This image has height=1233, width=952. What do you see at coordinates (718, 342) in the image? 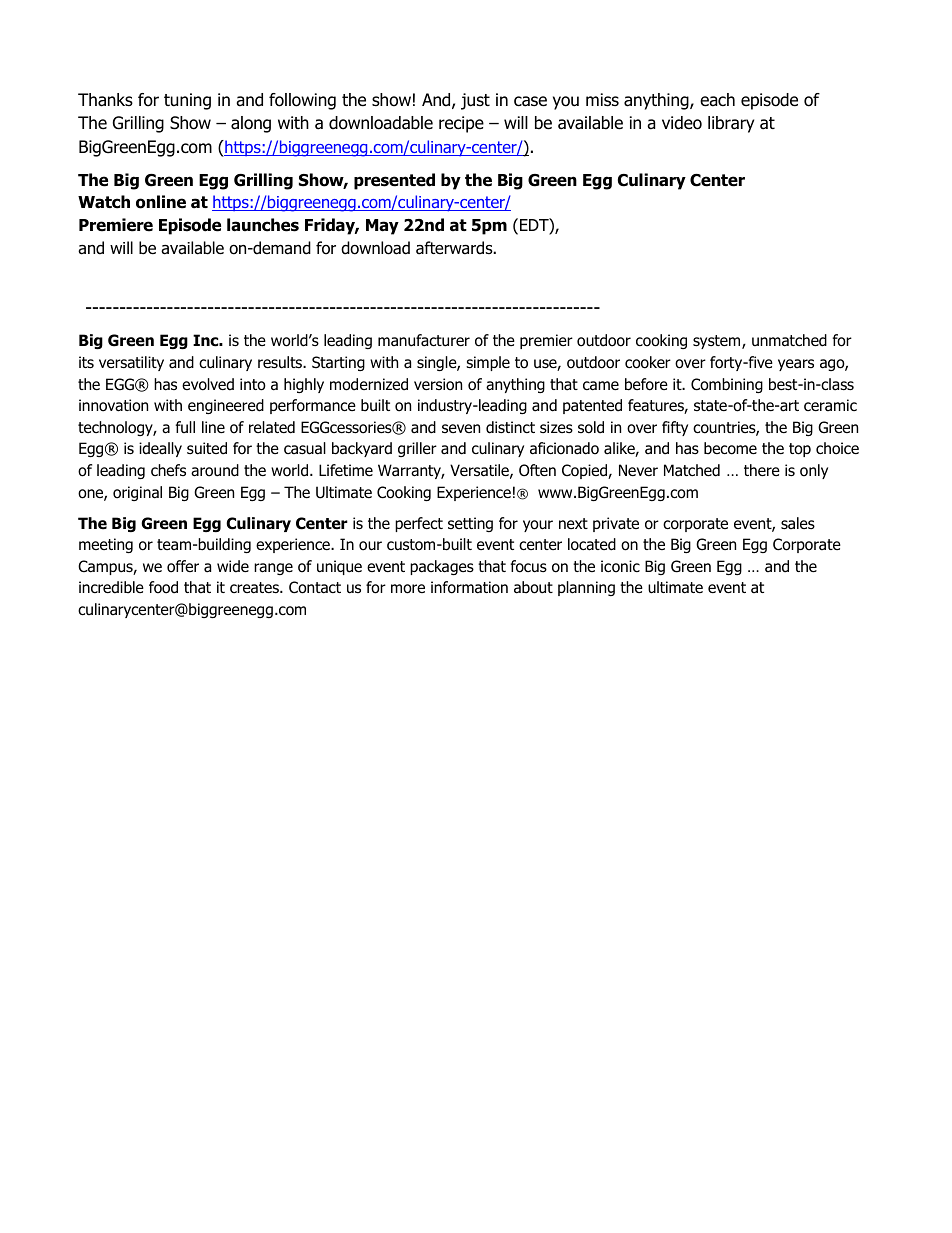
I see `system` at bounding box center [718, 342].
